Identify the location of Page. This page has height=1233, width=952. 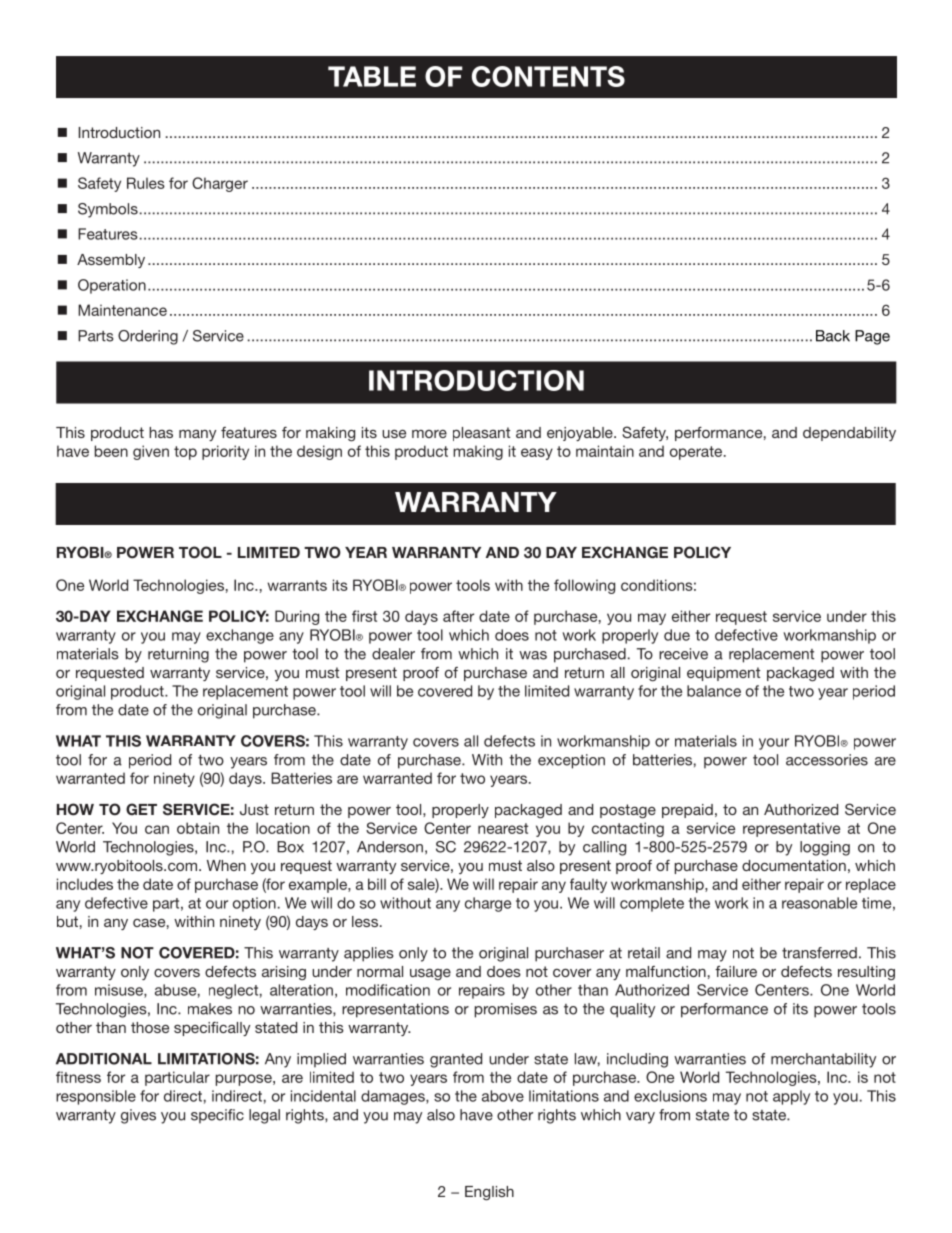
(872, 337).
